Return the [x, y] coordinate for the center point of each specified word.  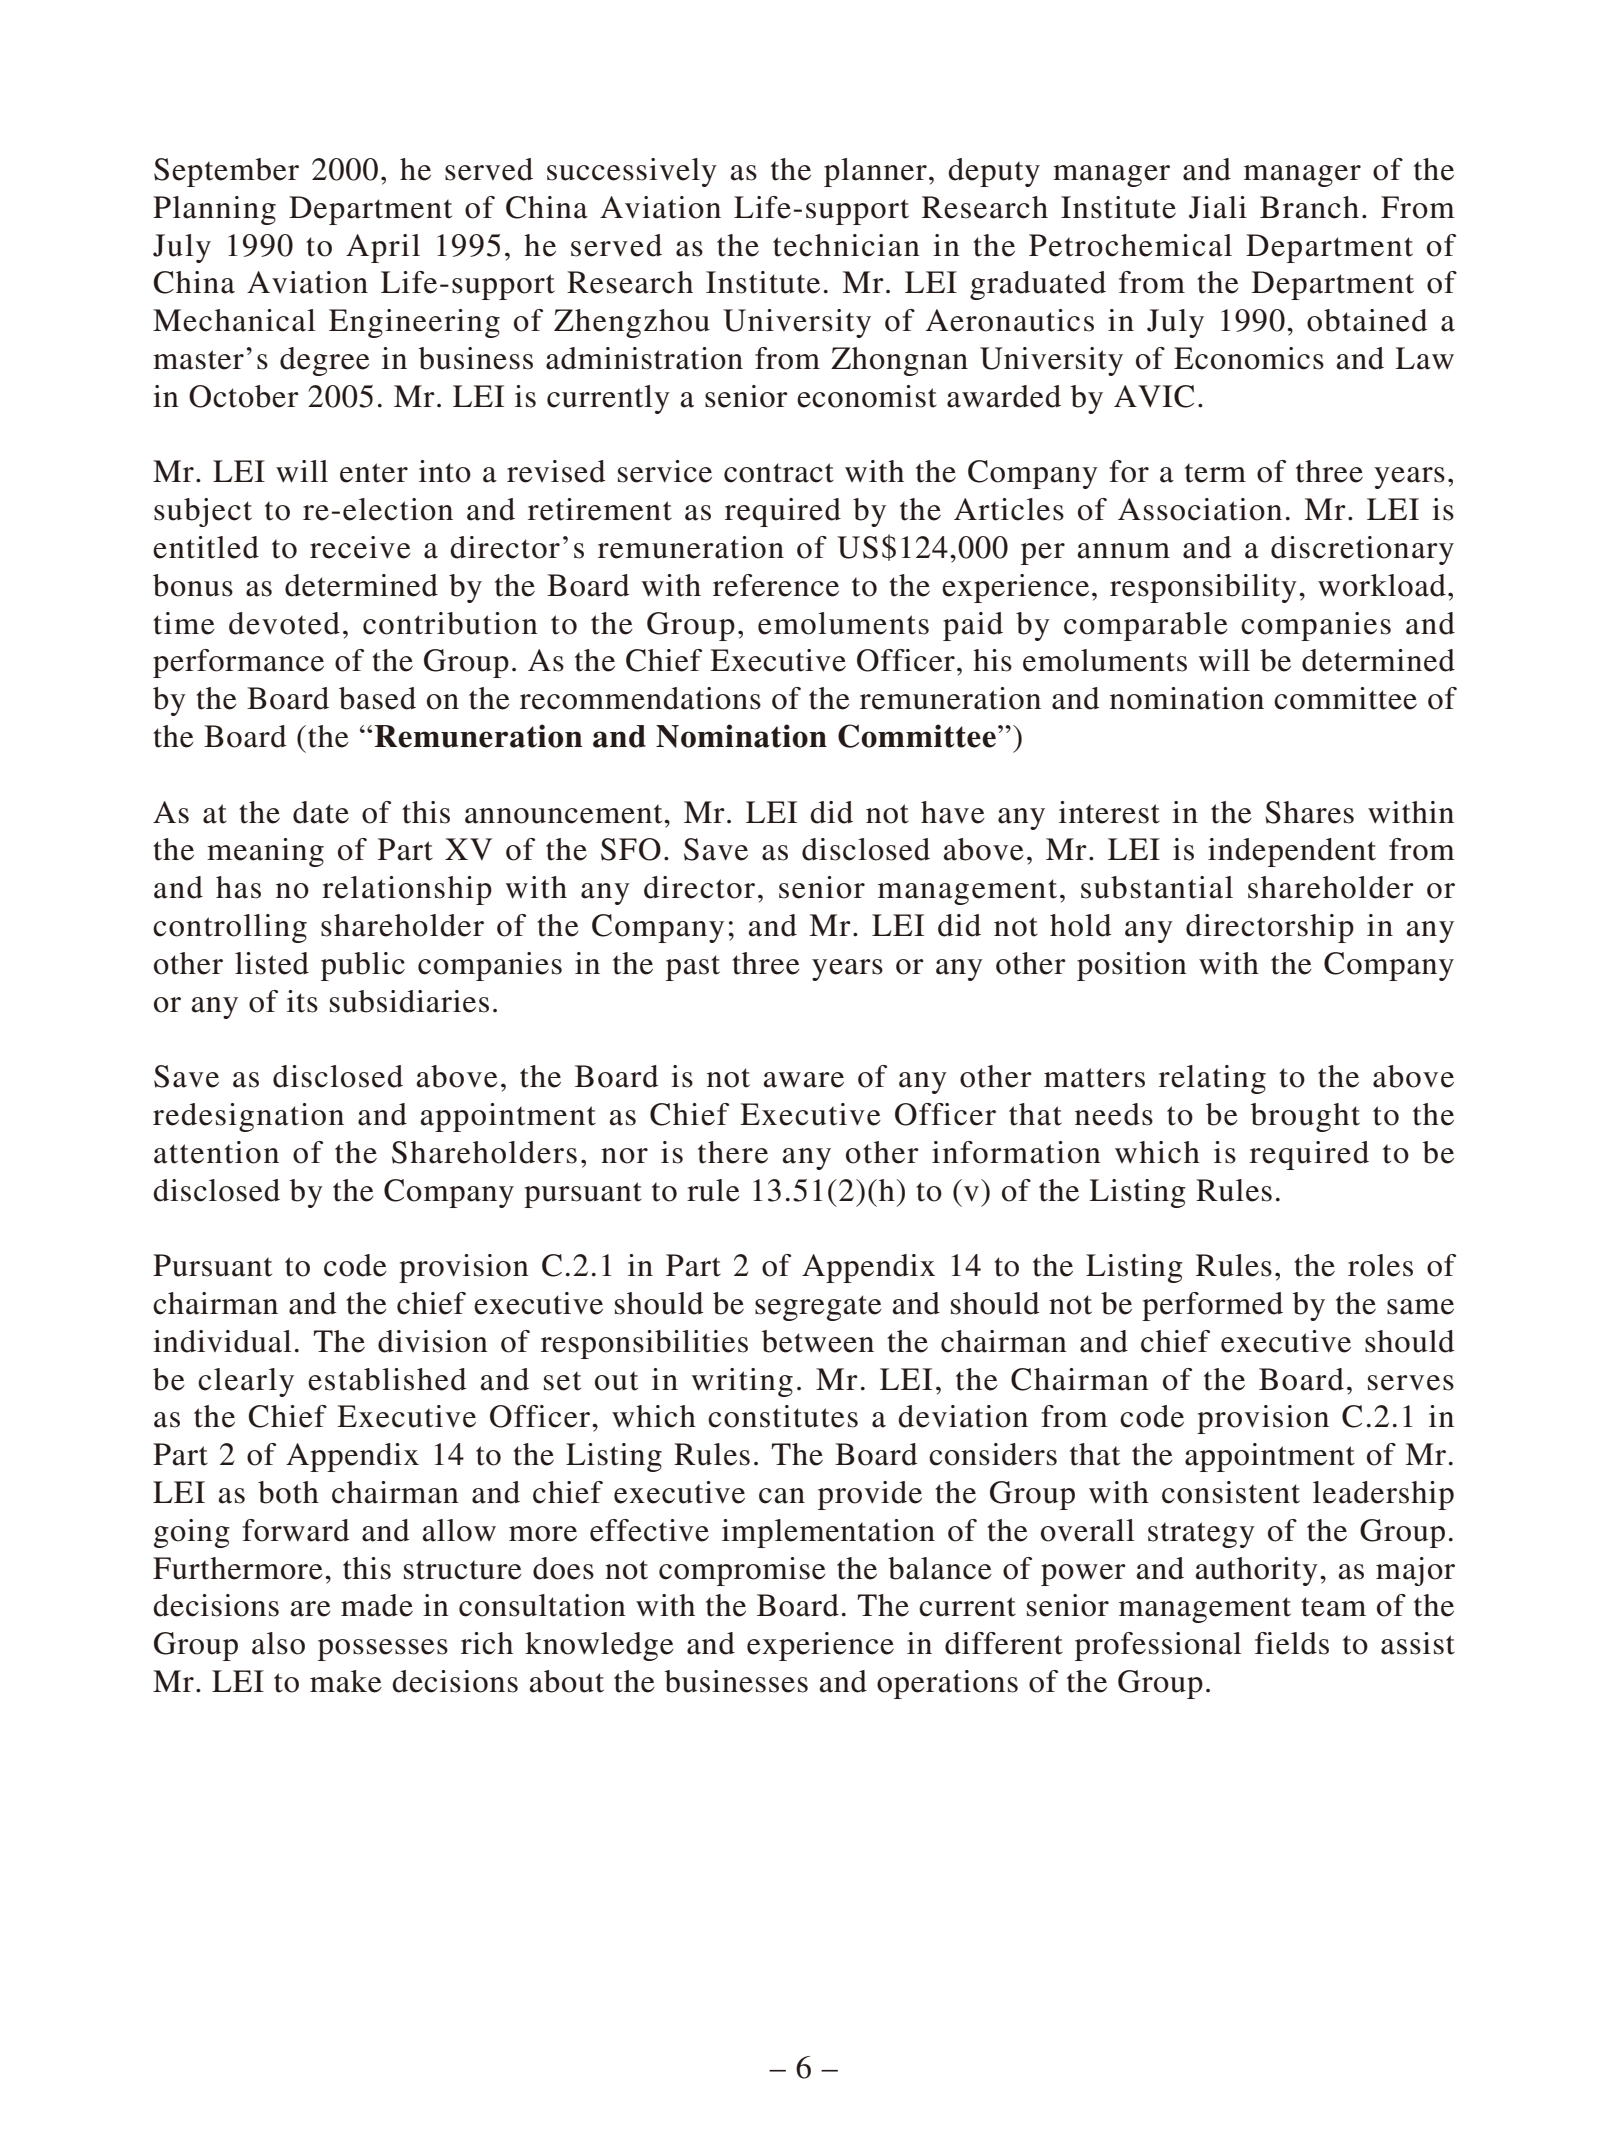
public [363, 966]
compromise [742, 1571]
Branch [1309, 207]
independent [1292, 852]
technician [846, 245]
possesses [383, 1650]
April [383, 248]
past [693, 968]
